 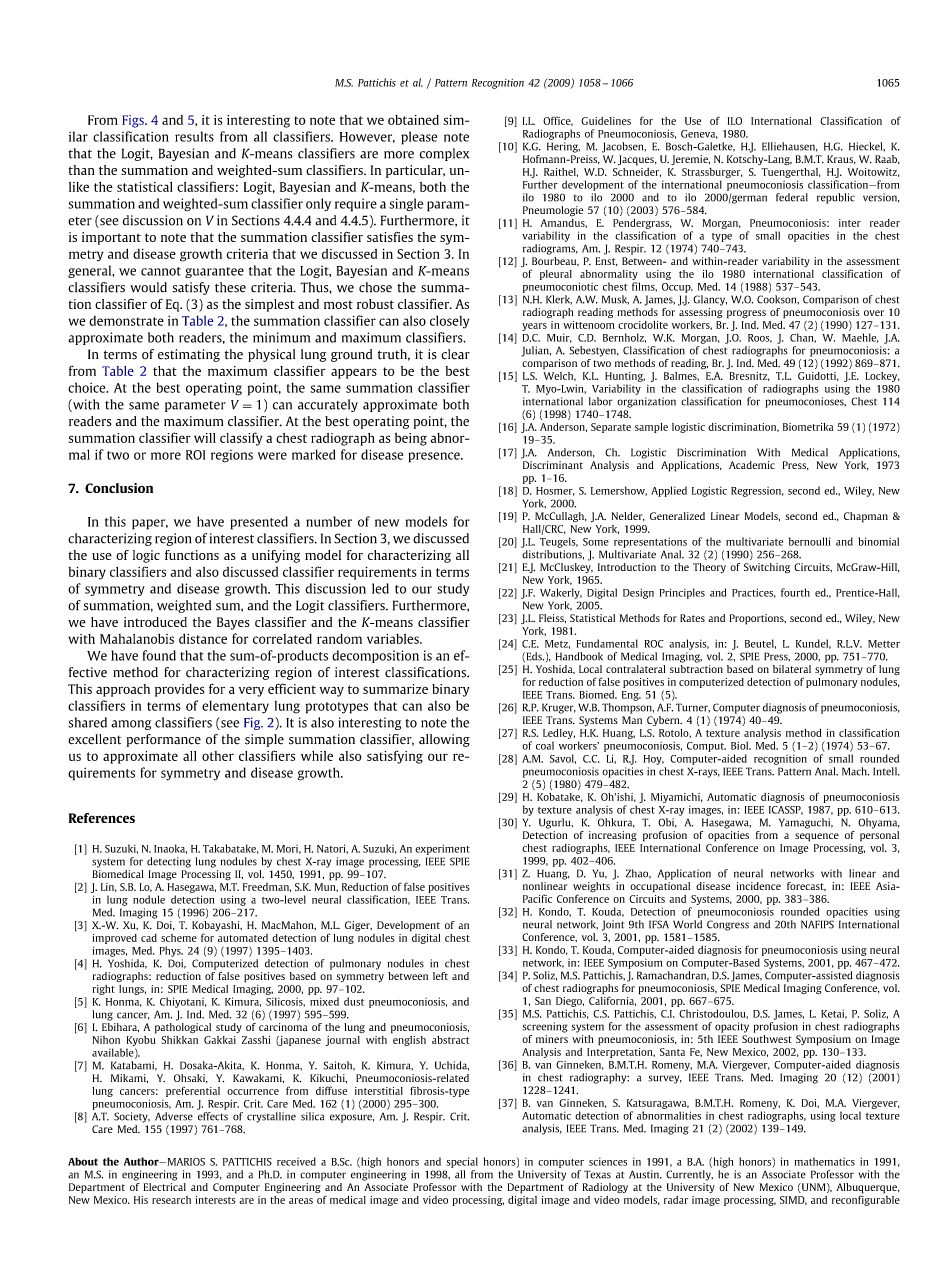 I want to click on results, so click(x=194, y=136).
